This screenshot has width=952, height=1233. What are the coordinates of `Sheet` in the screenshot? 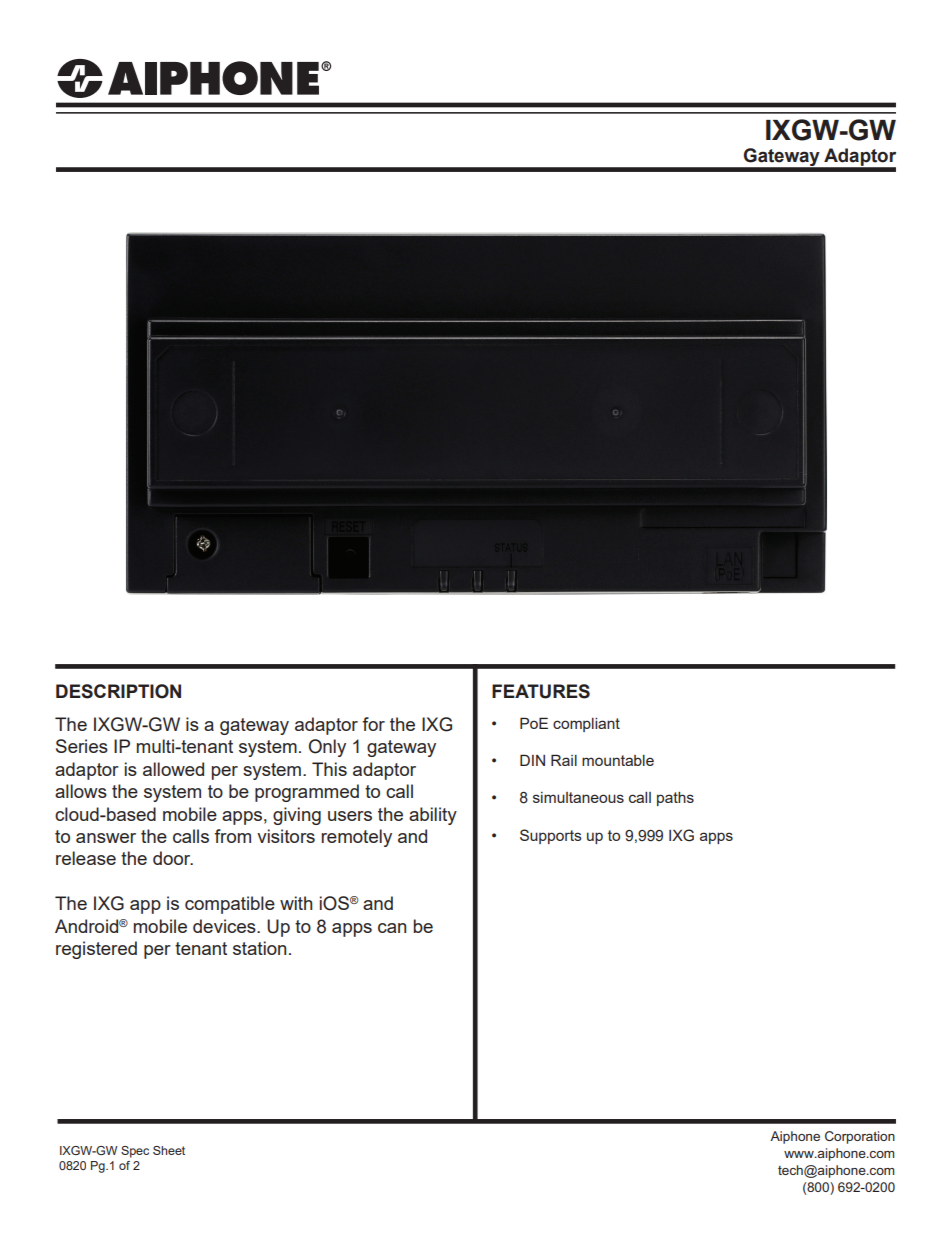 It's located at (169, 1150).
